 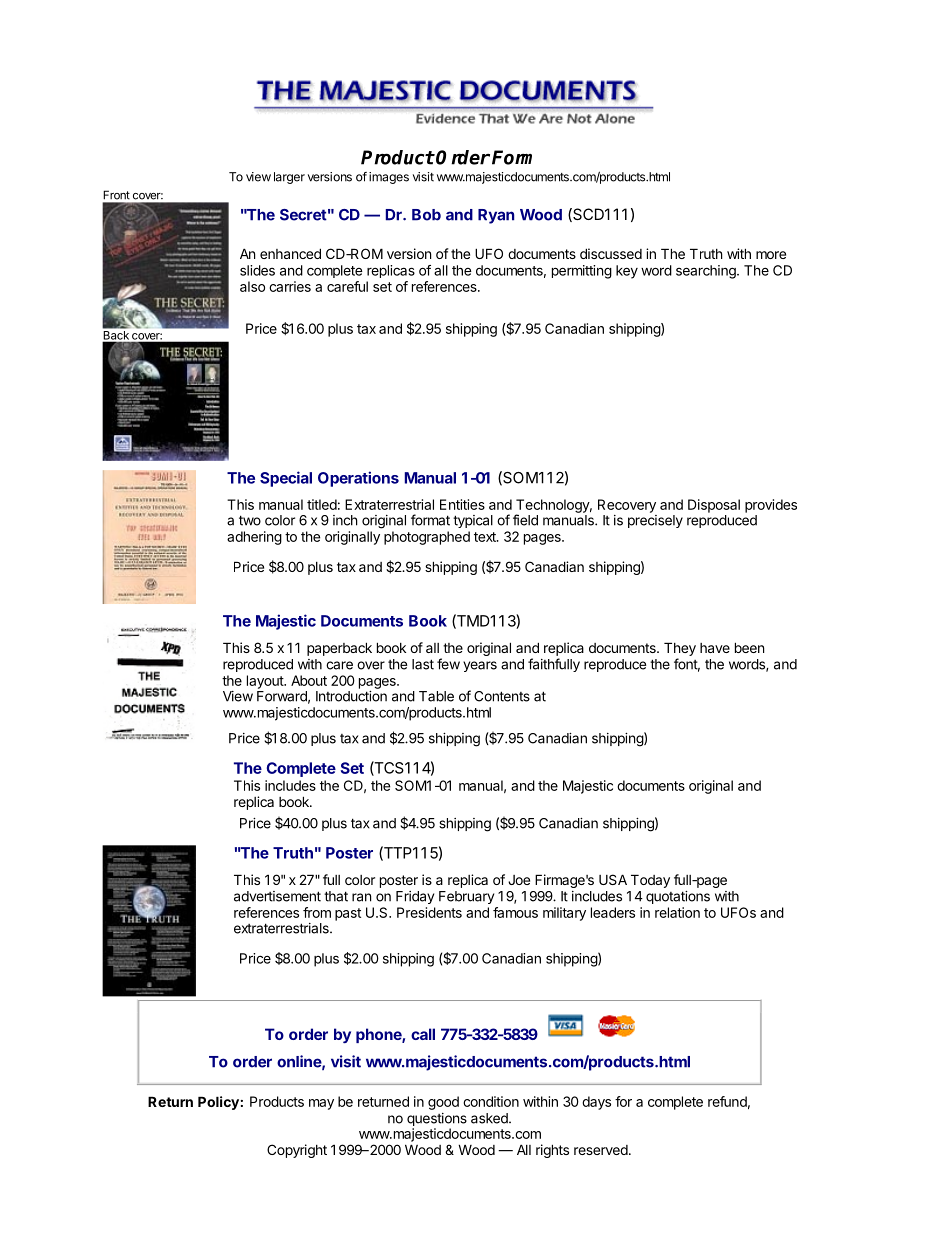 I want to click on Today, so click(x=650, y=881).
